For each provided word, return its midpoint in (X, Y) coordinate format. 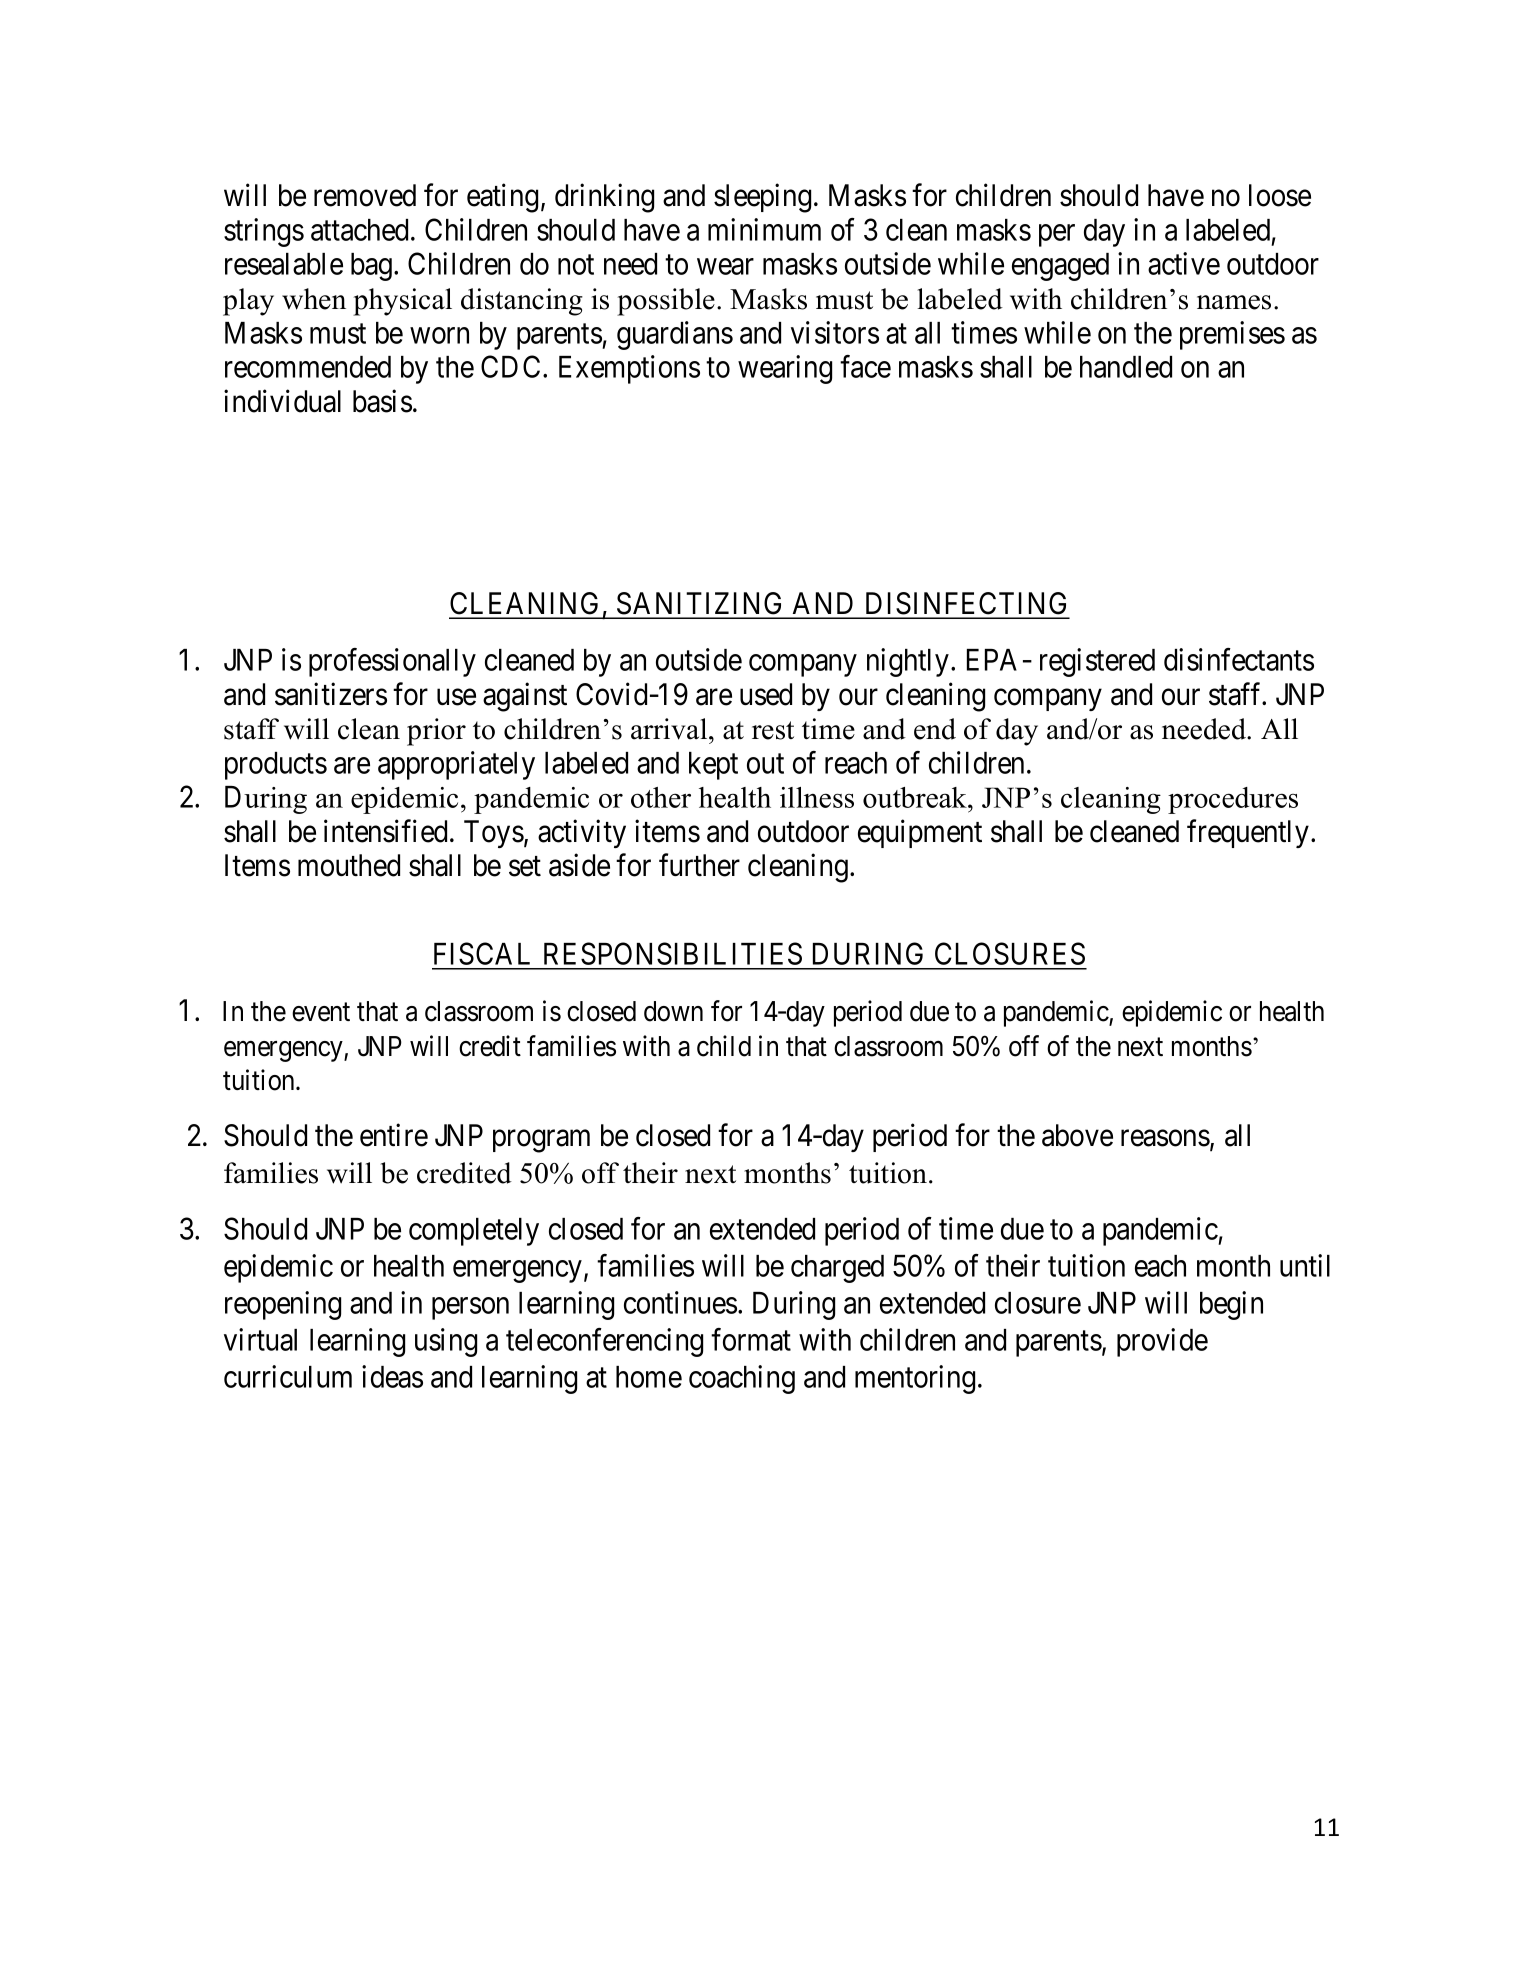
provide (1162, 1342)
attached (359, 230)
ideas (392, 1376)
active (1184, 263)
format (751, 1339)
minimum (764, 229)
